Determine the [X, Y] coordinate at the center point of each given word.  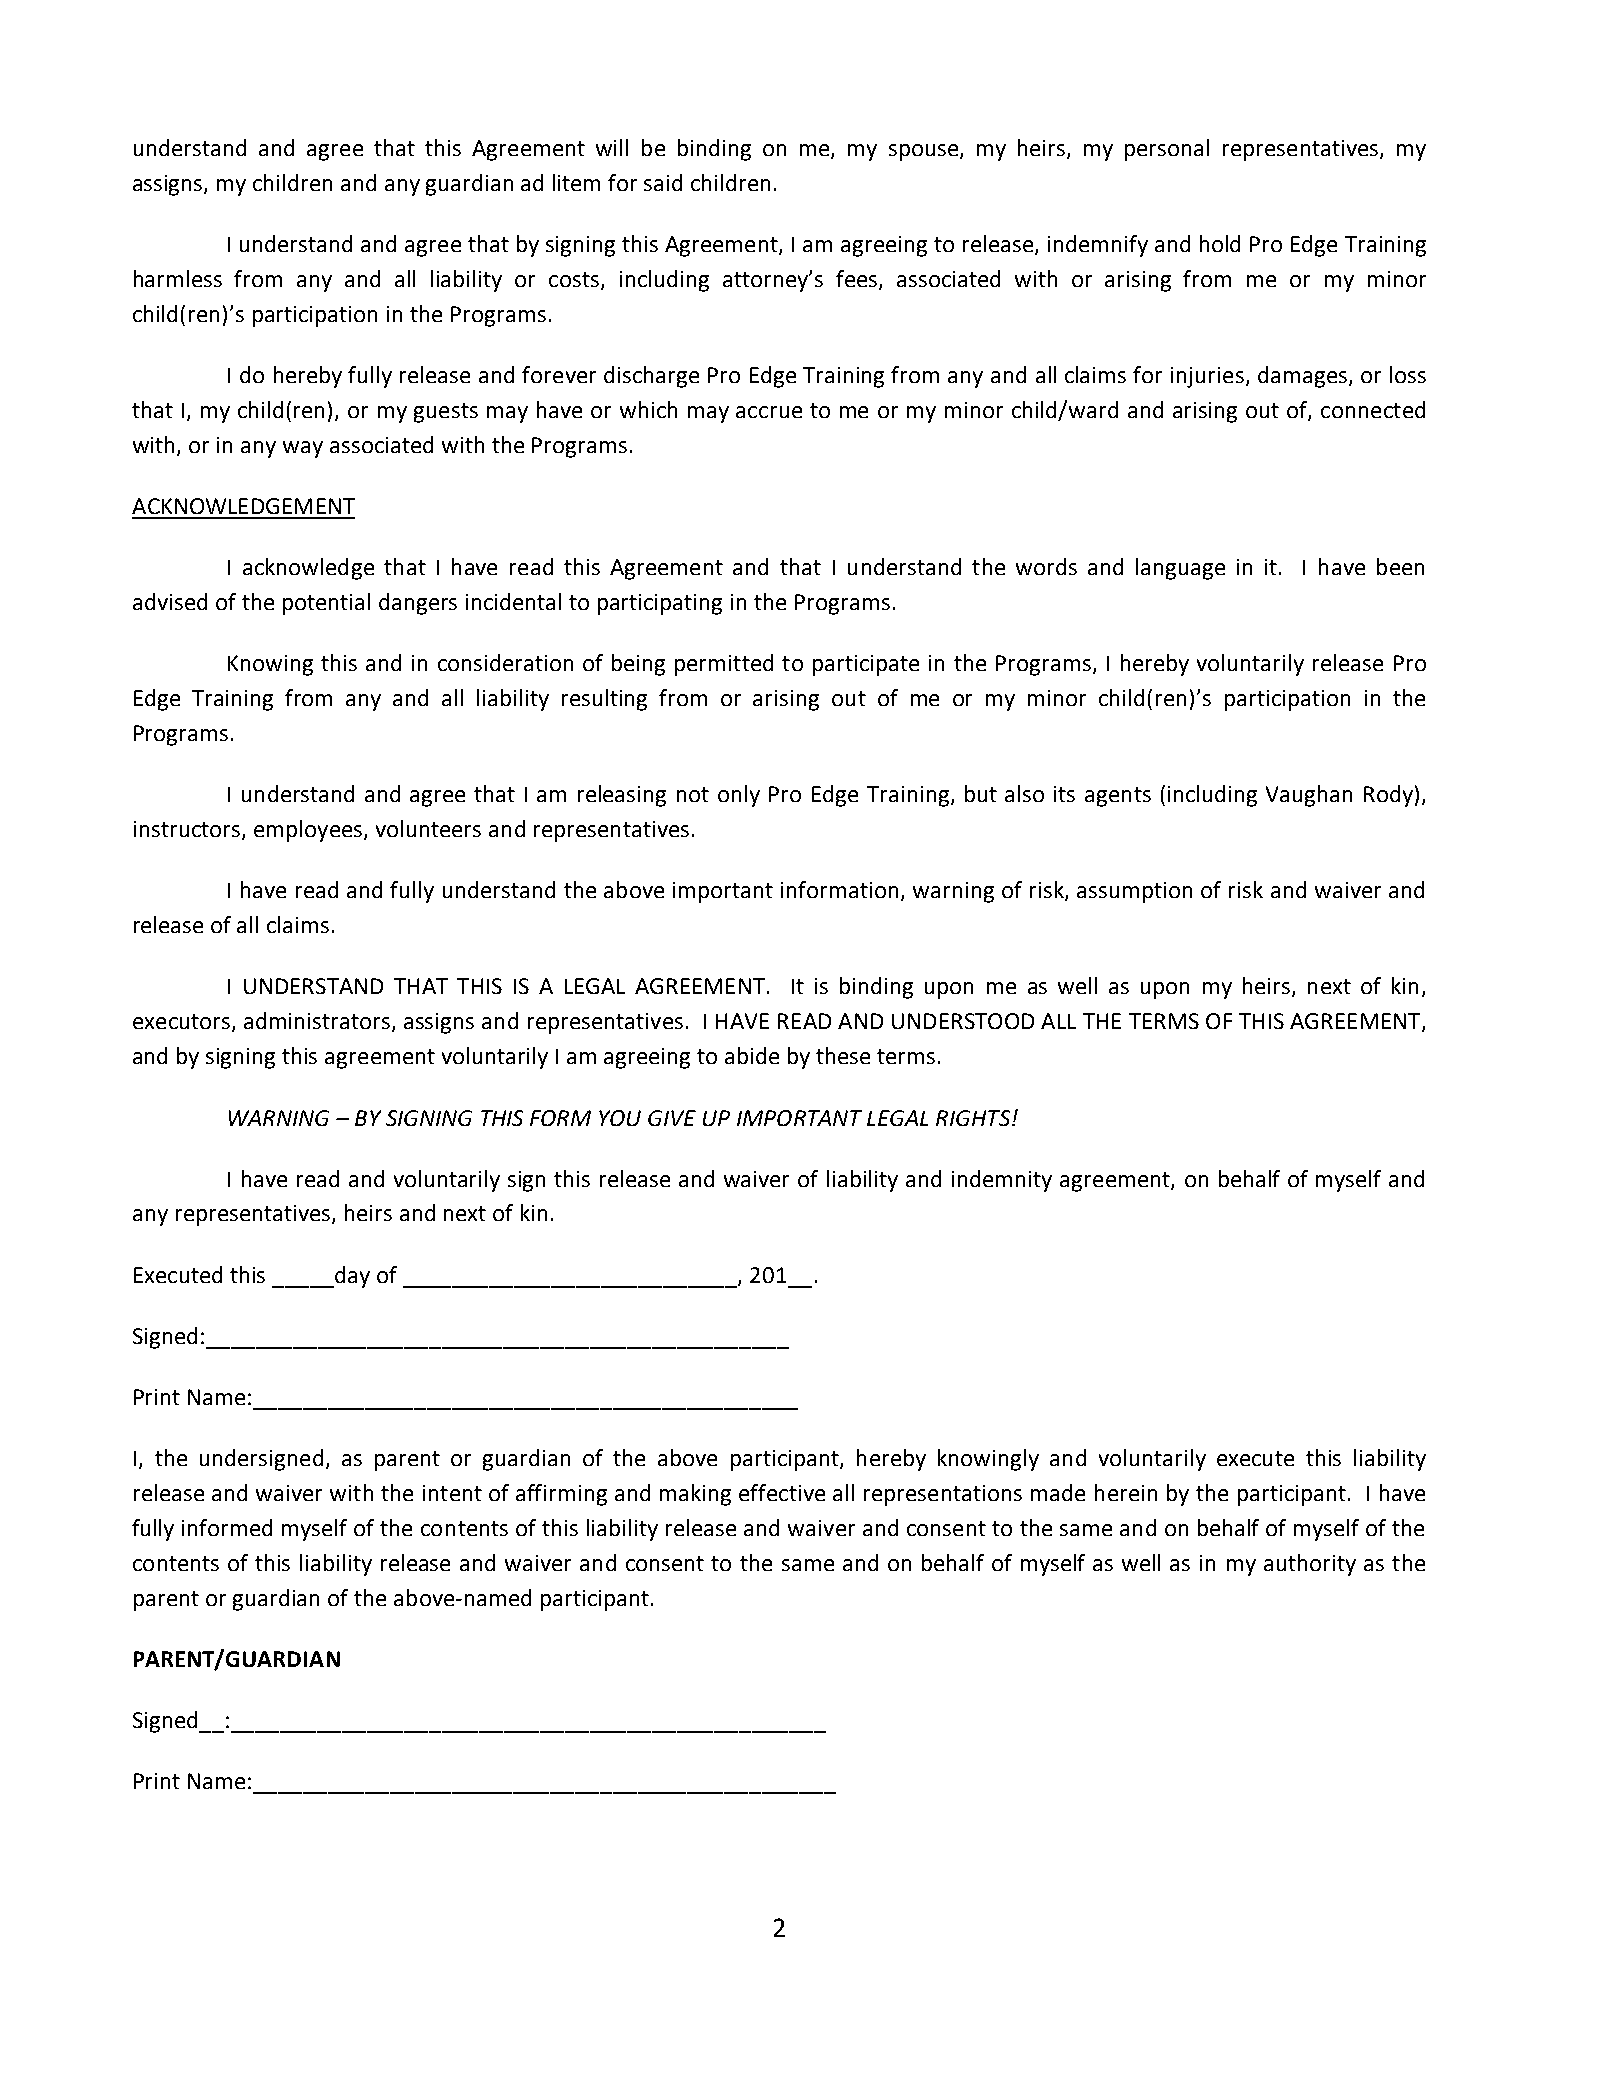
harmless [178, 278]
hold [1220, 243]
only [739, 796]
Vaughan [1309, 796]
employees [308, 831]
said [663, 182]
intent [452, 1493]
